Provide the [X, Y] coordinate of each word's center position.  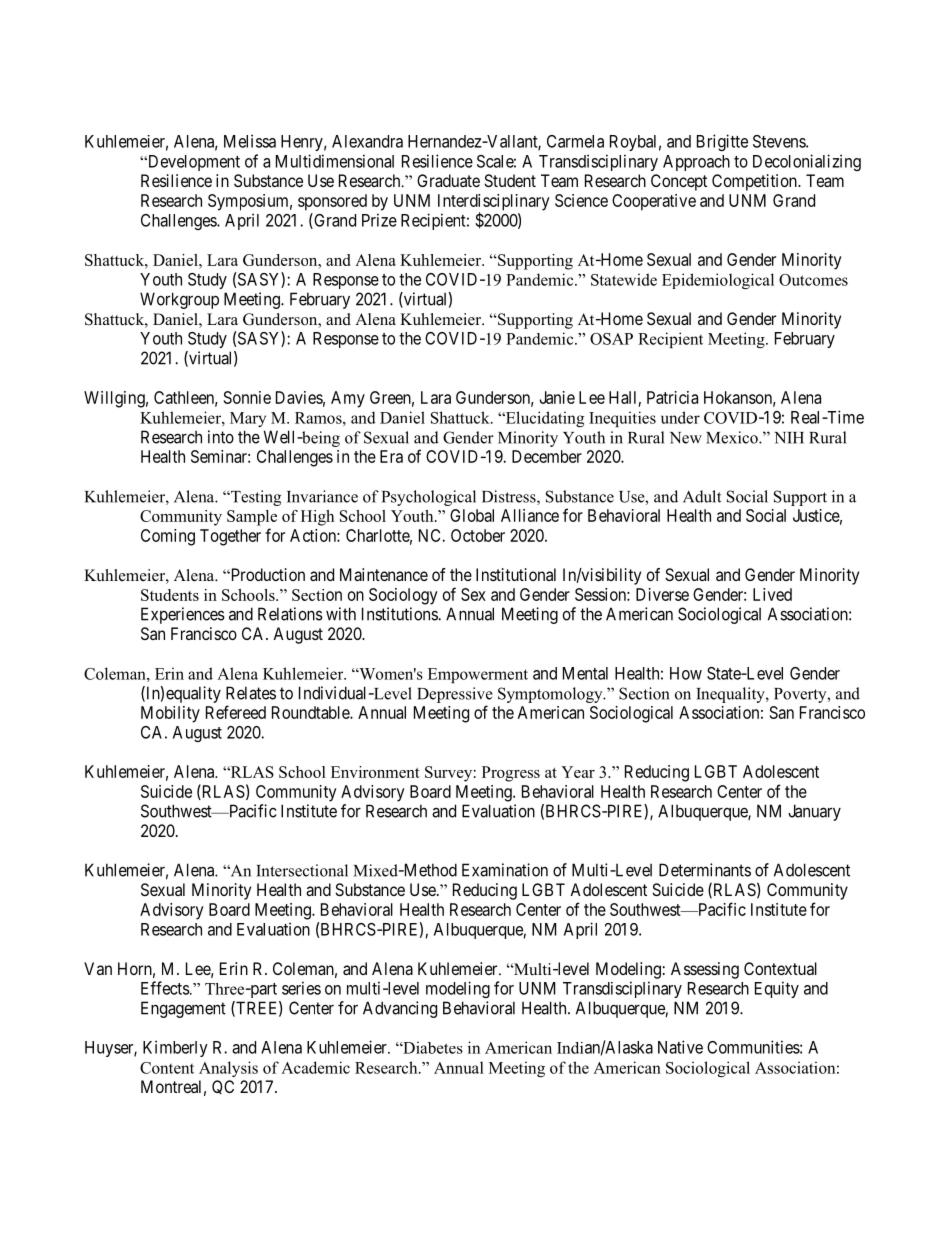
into [221, 437]
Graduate [448, 180]
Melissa [250, 141]
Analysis [228, 1069]
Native [680, 1047]
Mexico [733, 437]
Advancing [400, 1009]
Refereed [236, 712]
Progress [511, 774]
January [814, 812]
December [547, 456]
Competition [755, 182]
